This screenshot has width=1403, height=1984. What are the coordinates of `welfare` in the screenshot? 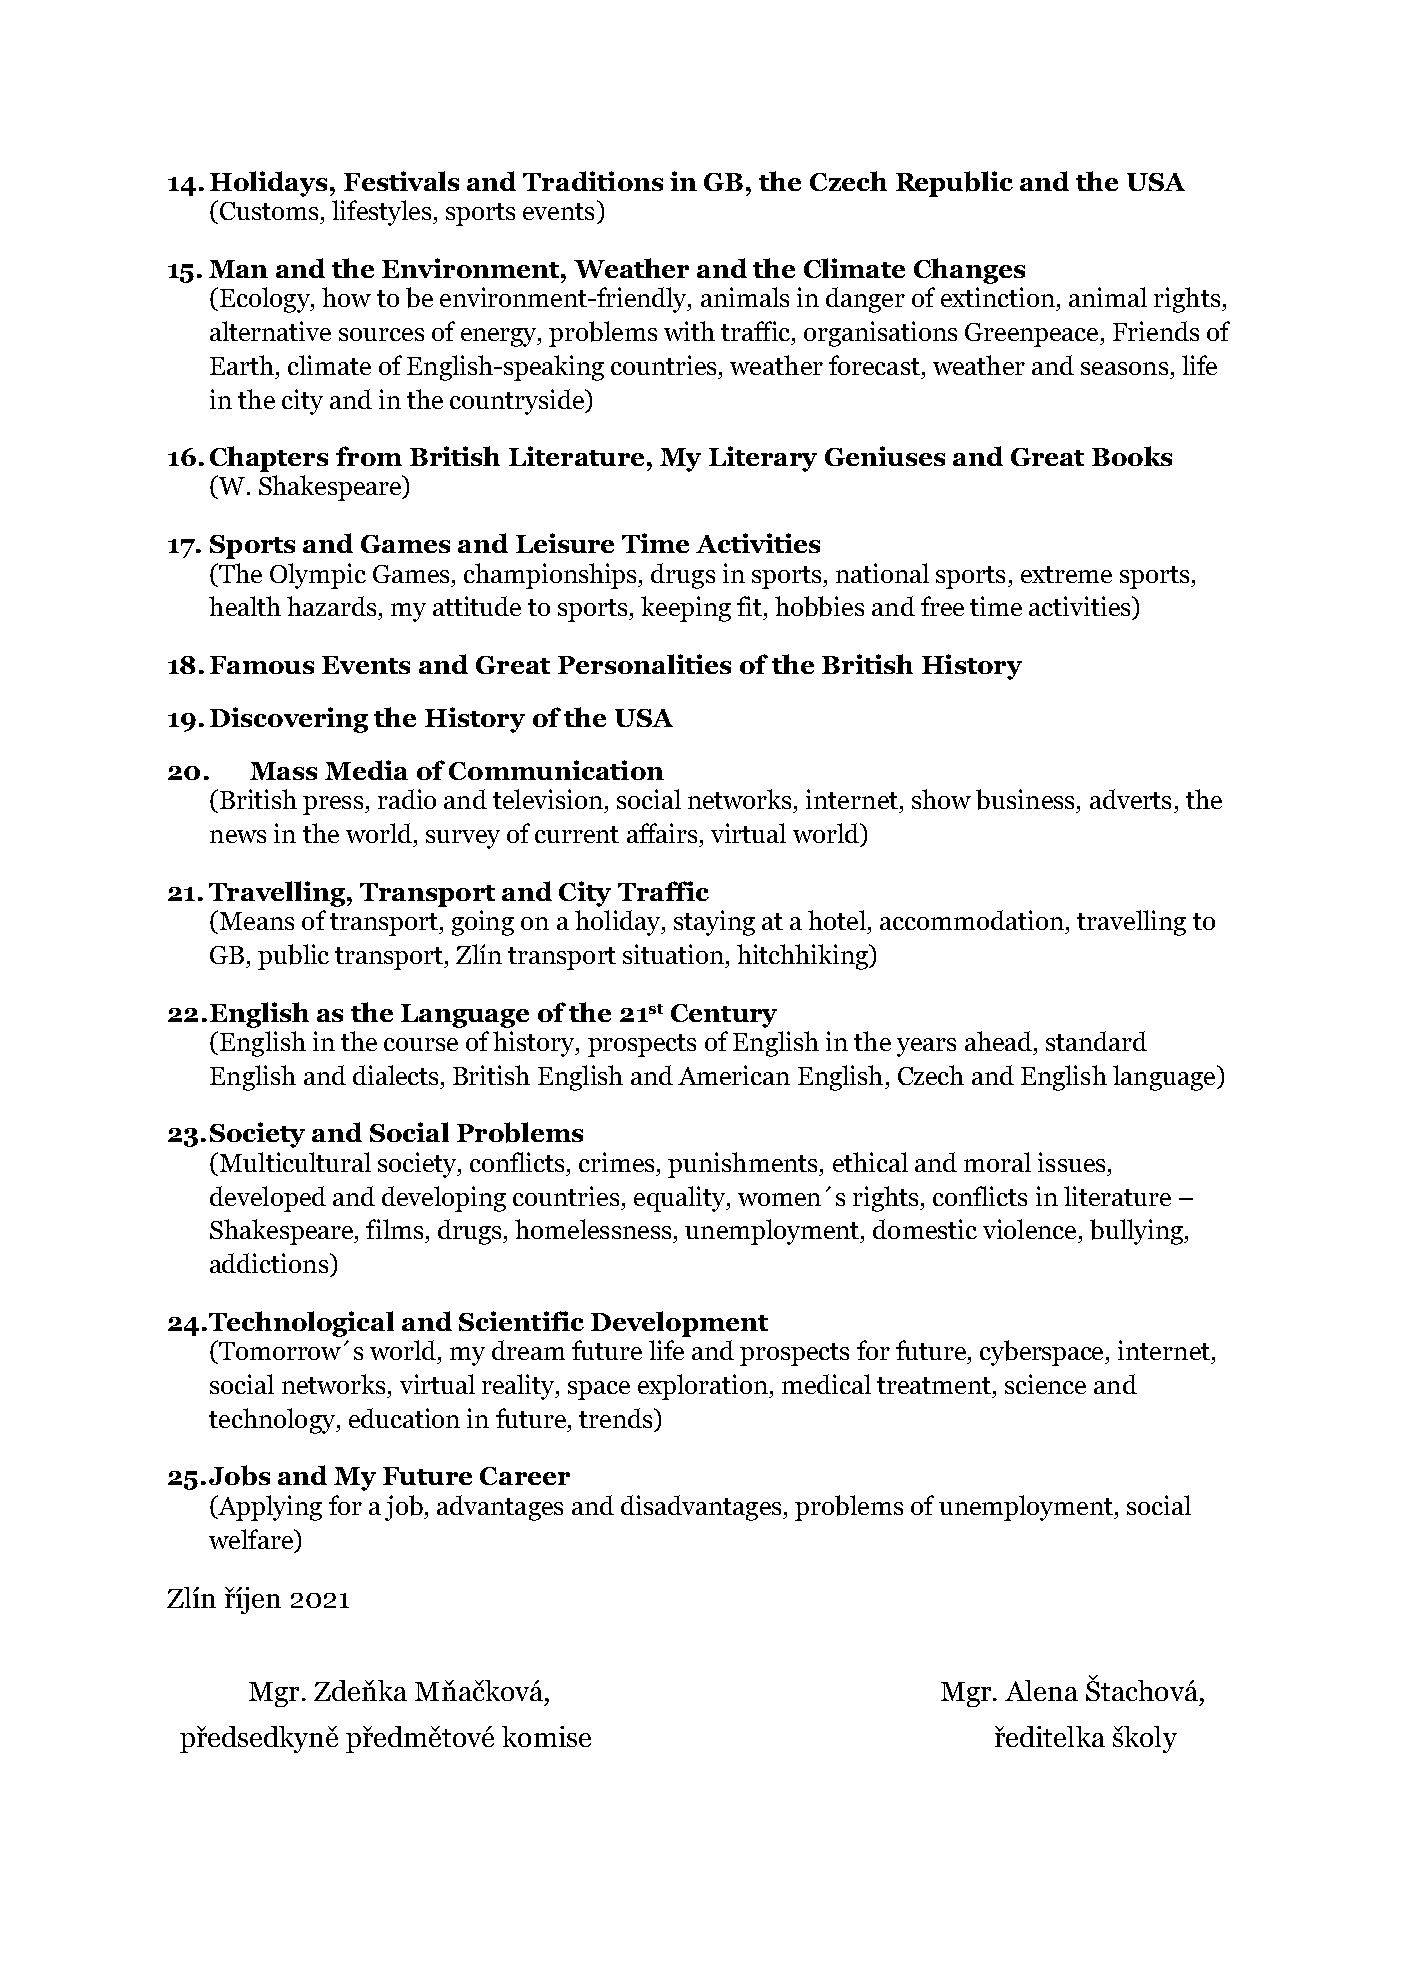 It's located at (252, 1539).
